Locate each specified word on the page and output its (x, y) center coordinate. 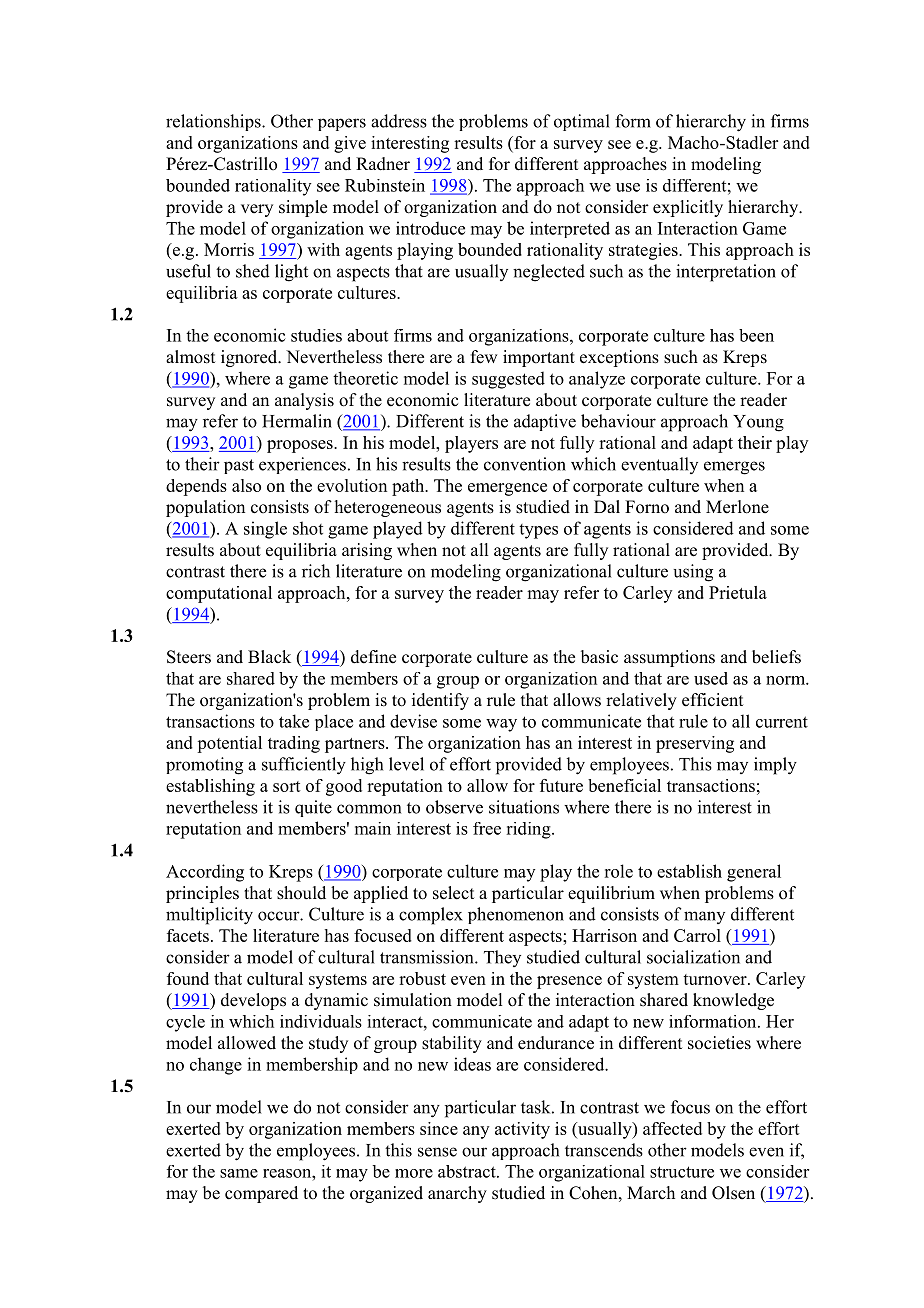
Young (758, 423)
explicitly (688, 208)
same (239, 1173)
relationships (214, 122)
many (704, 917)
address (399, 121)
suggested (508, 380)
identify (440, 701)
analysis (304, 401)
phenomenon (516, 915)
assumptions (669, 658)
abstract (468, 1171)
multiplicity (209, 916)
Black (269, 657)
